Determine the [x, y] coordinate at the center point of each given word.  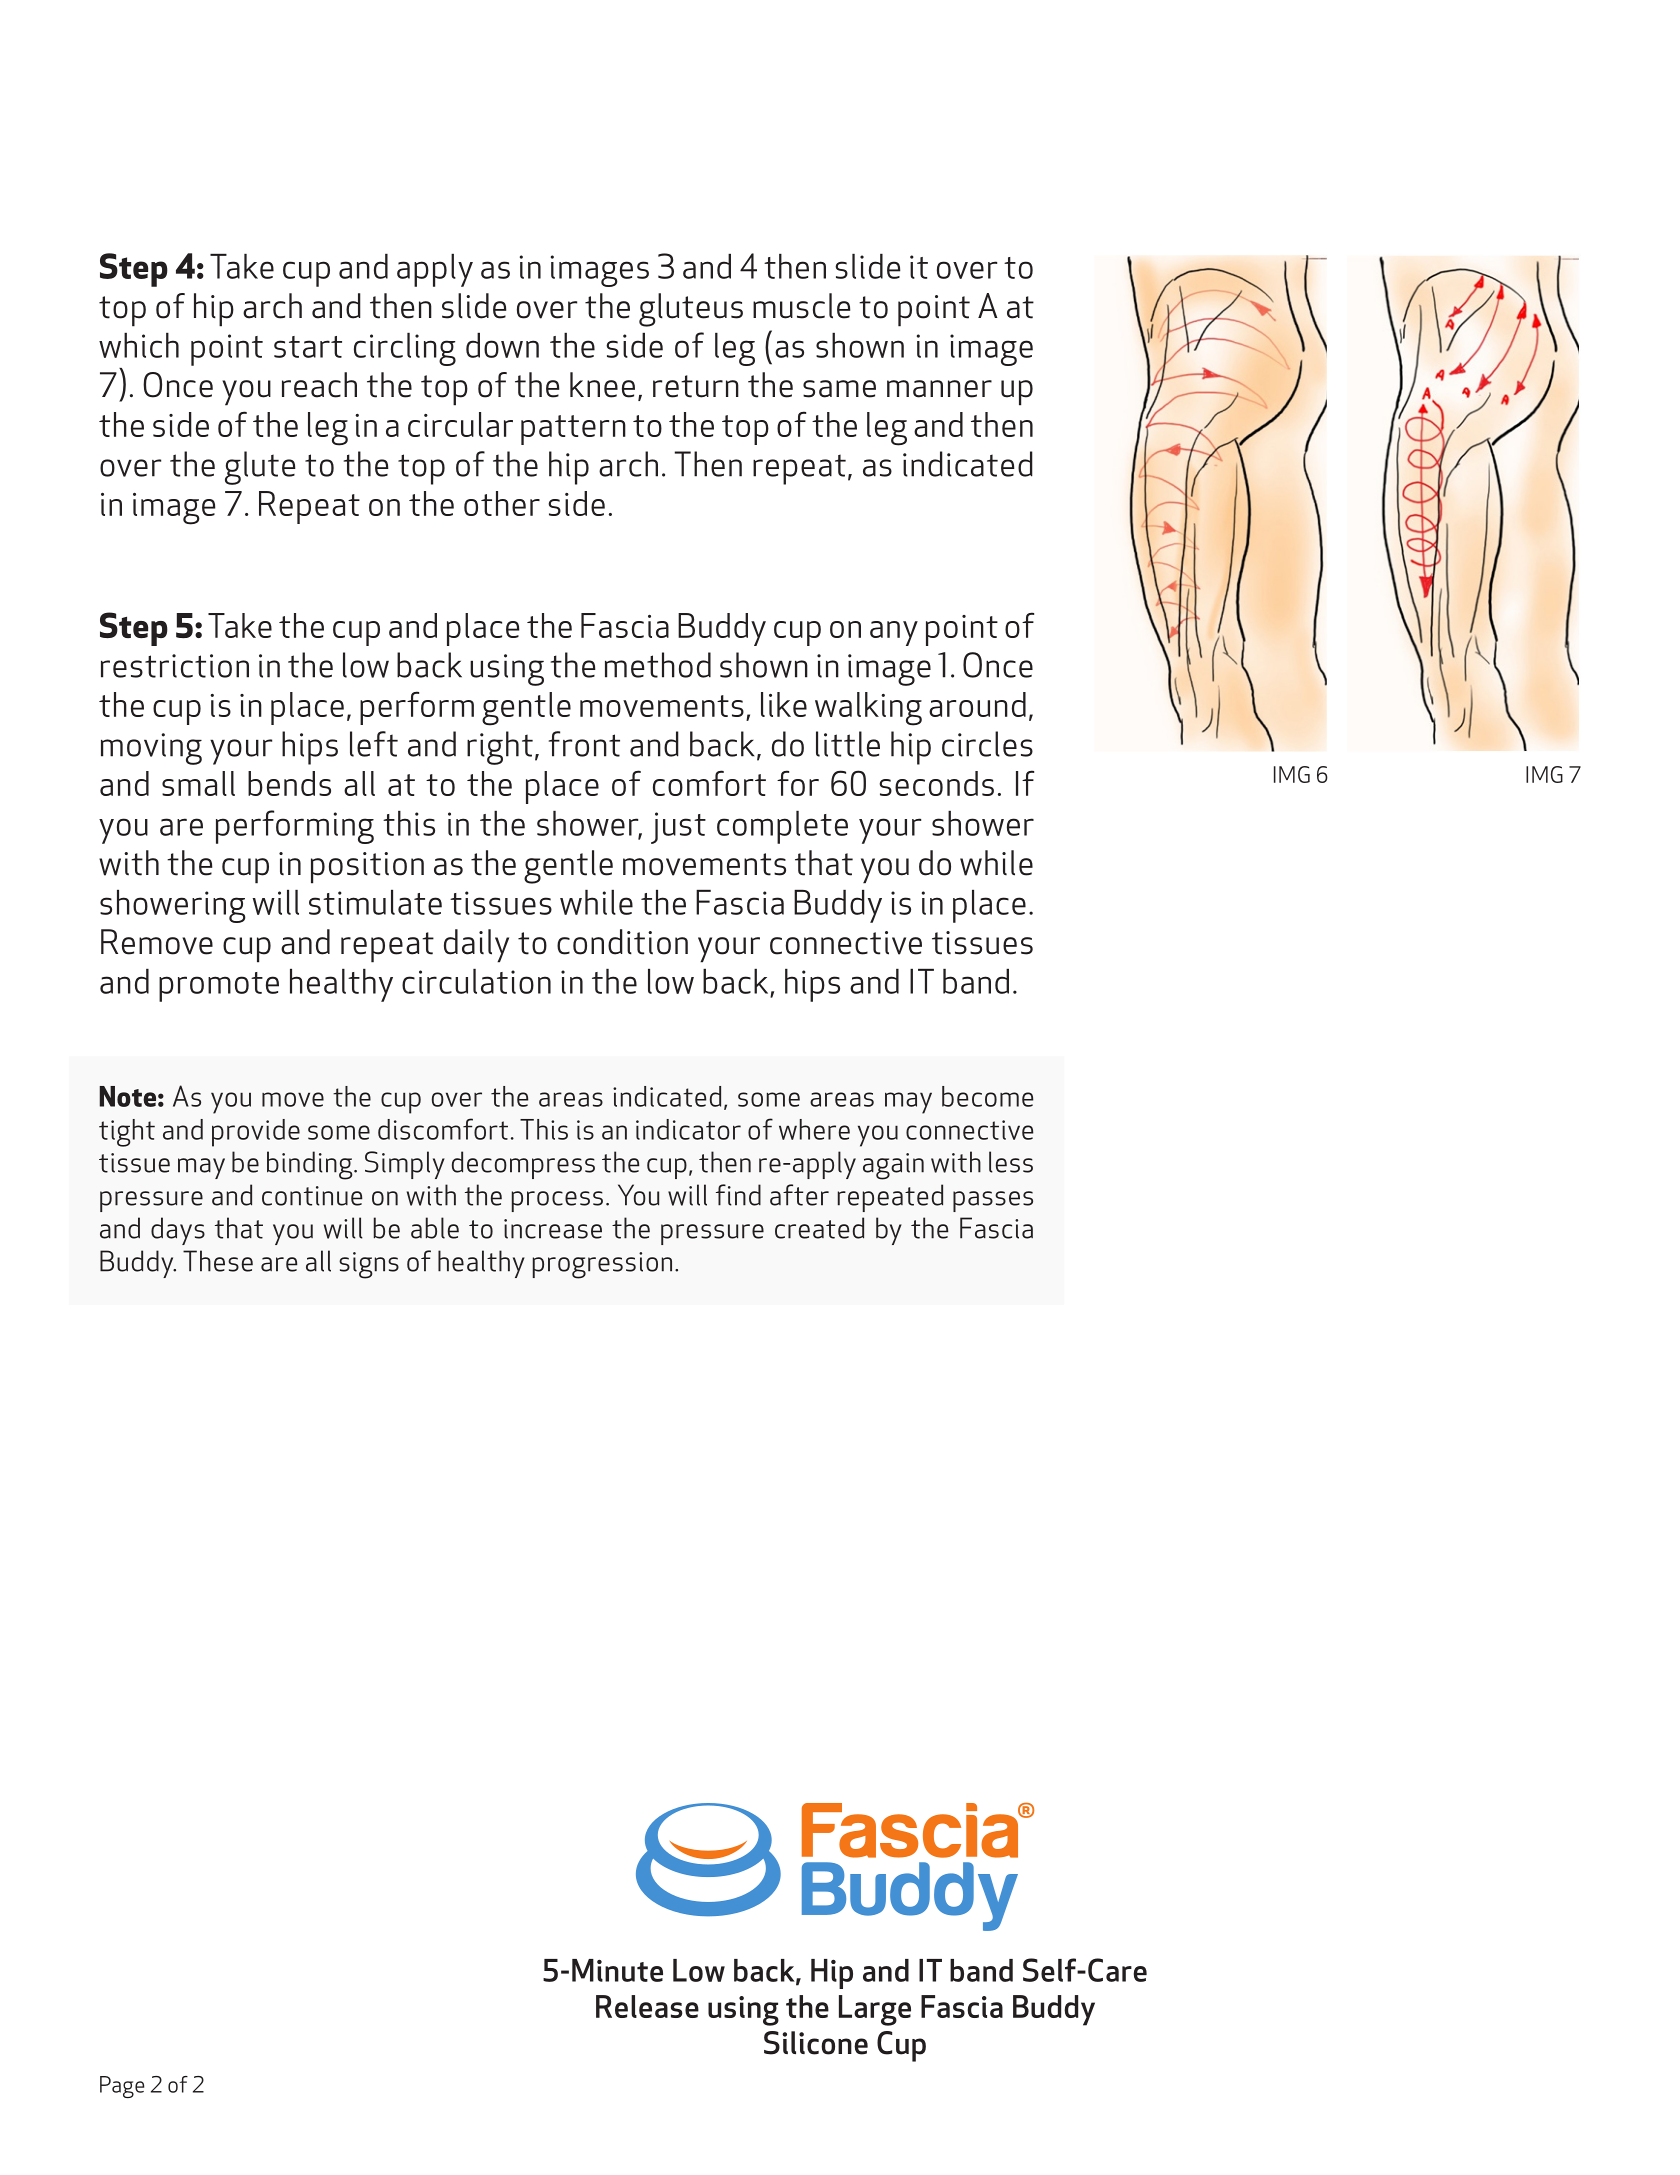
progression [602, 1265]
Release [647, 2006]
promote [219, 987]
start [308, 347]
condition [622, 942]
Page [122, 2087]
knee [602, 385]
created [819, 1228]
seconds [936, 783]
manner [939, 389]
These [218, 1261]
